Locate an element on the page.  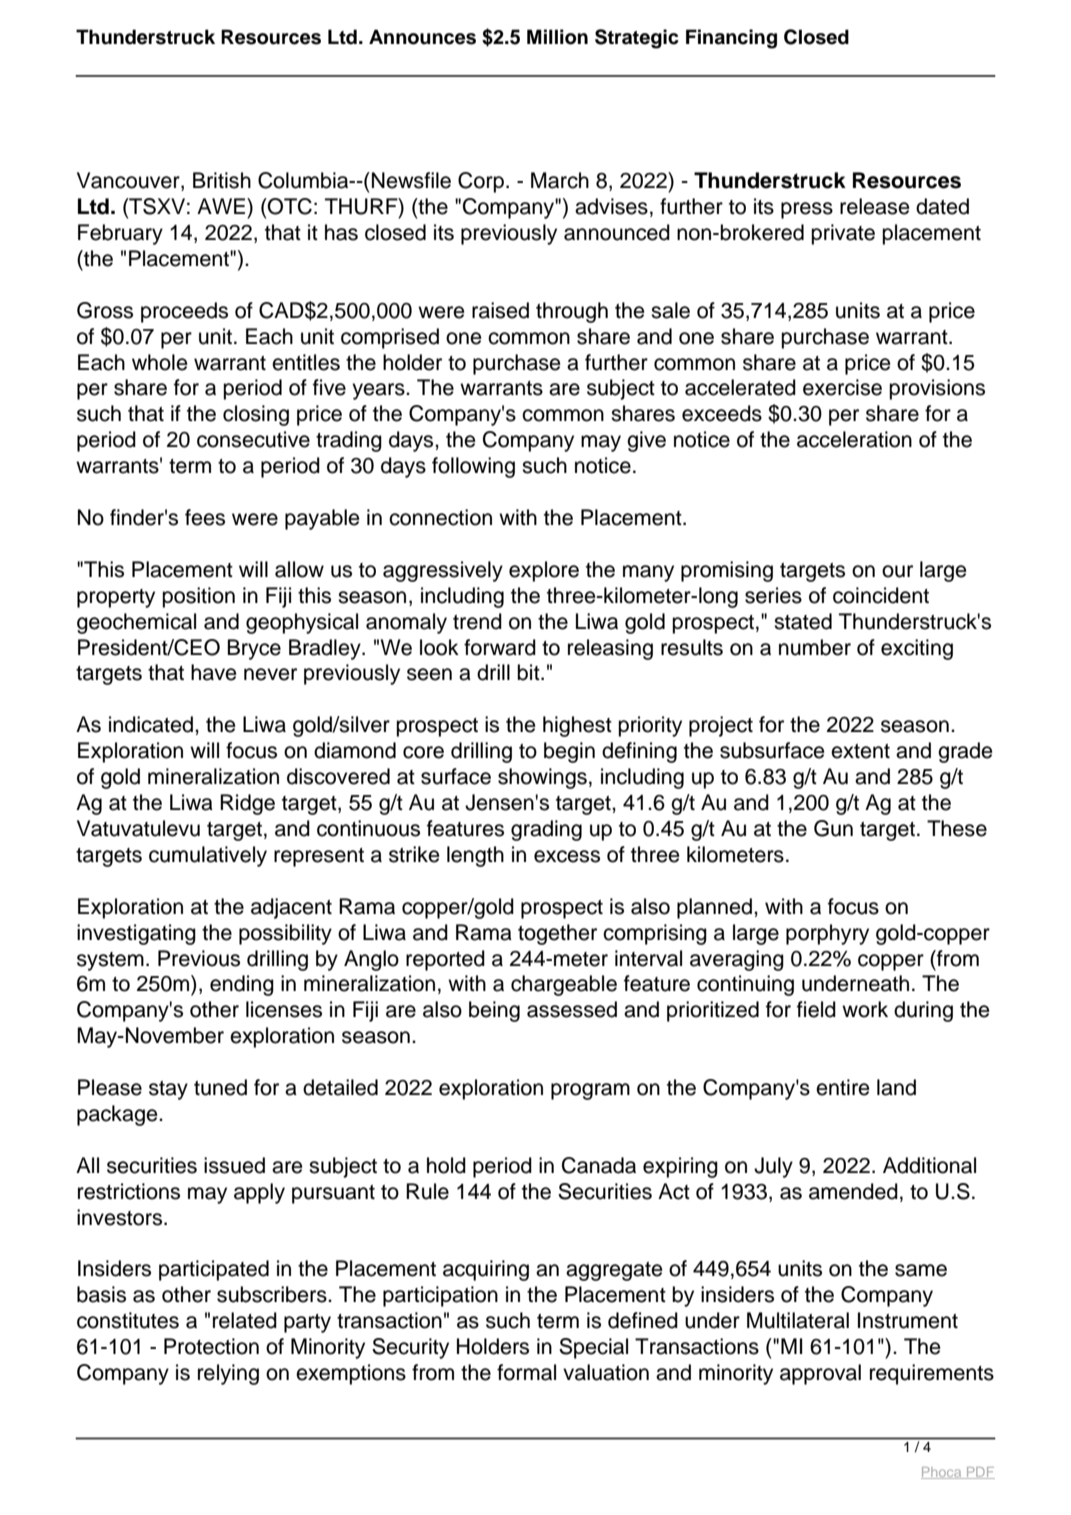
Million is located at coordinates (557, 37).
